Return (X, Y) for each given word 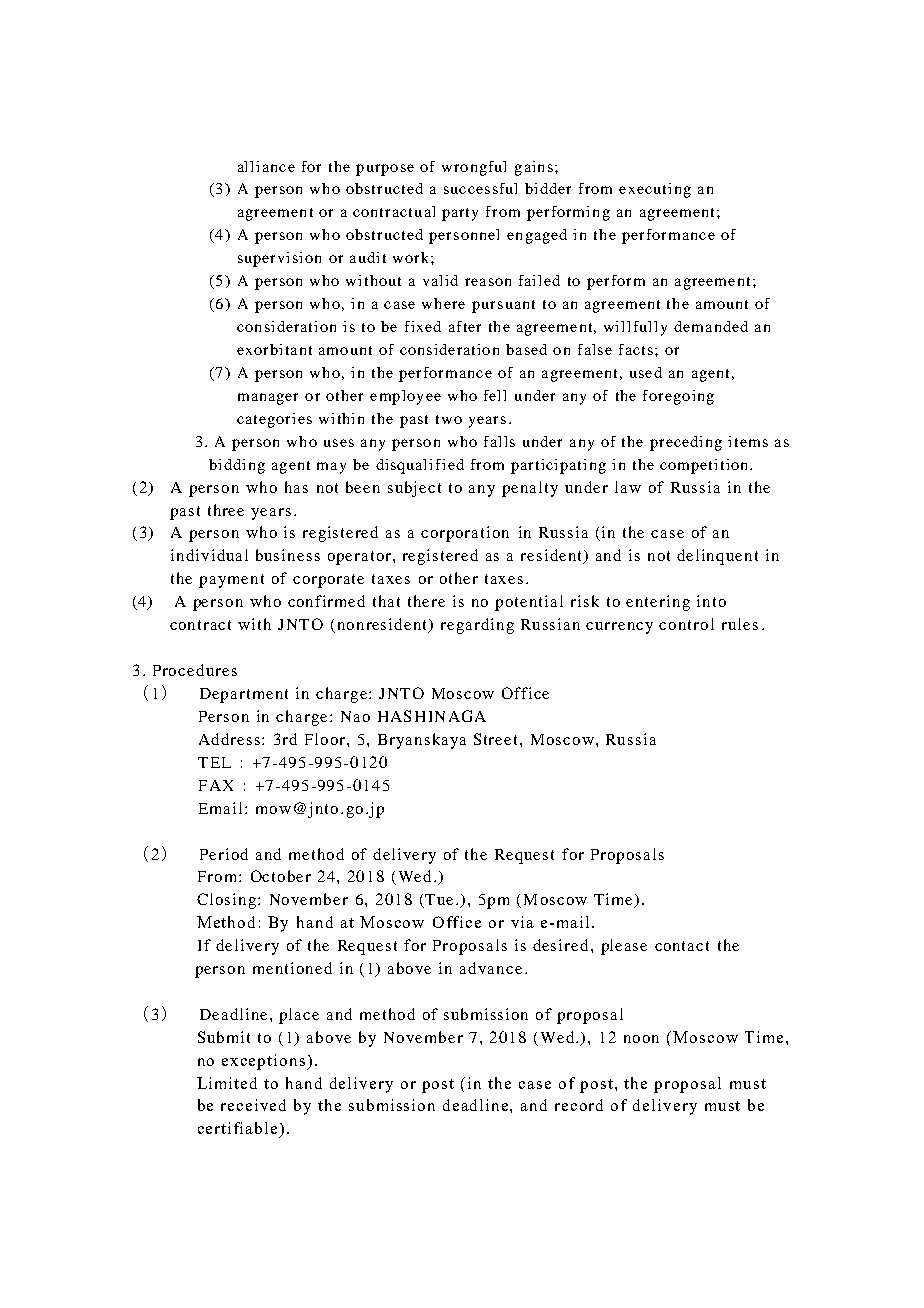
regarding (477, 626)
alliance (266, 166)
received (253, 1105)
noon (641, 1039)
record (579, 1105)
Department (244, 695)
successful (480, 188)
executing (655, 190)
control (686, 624)
